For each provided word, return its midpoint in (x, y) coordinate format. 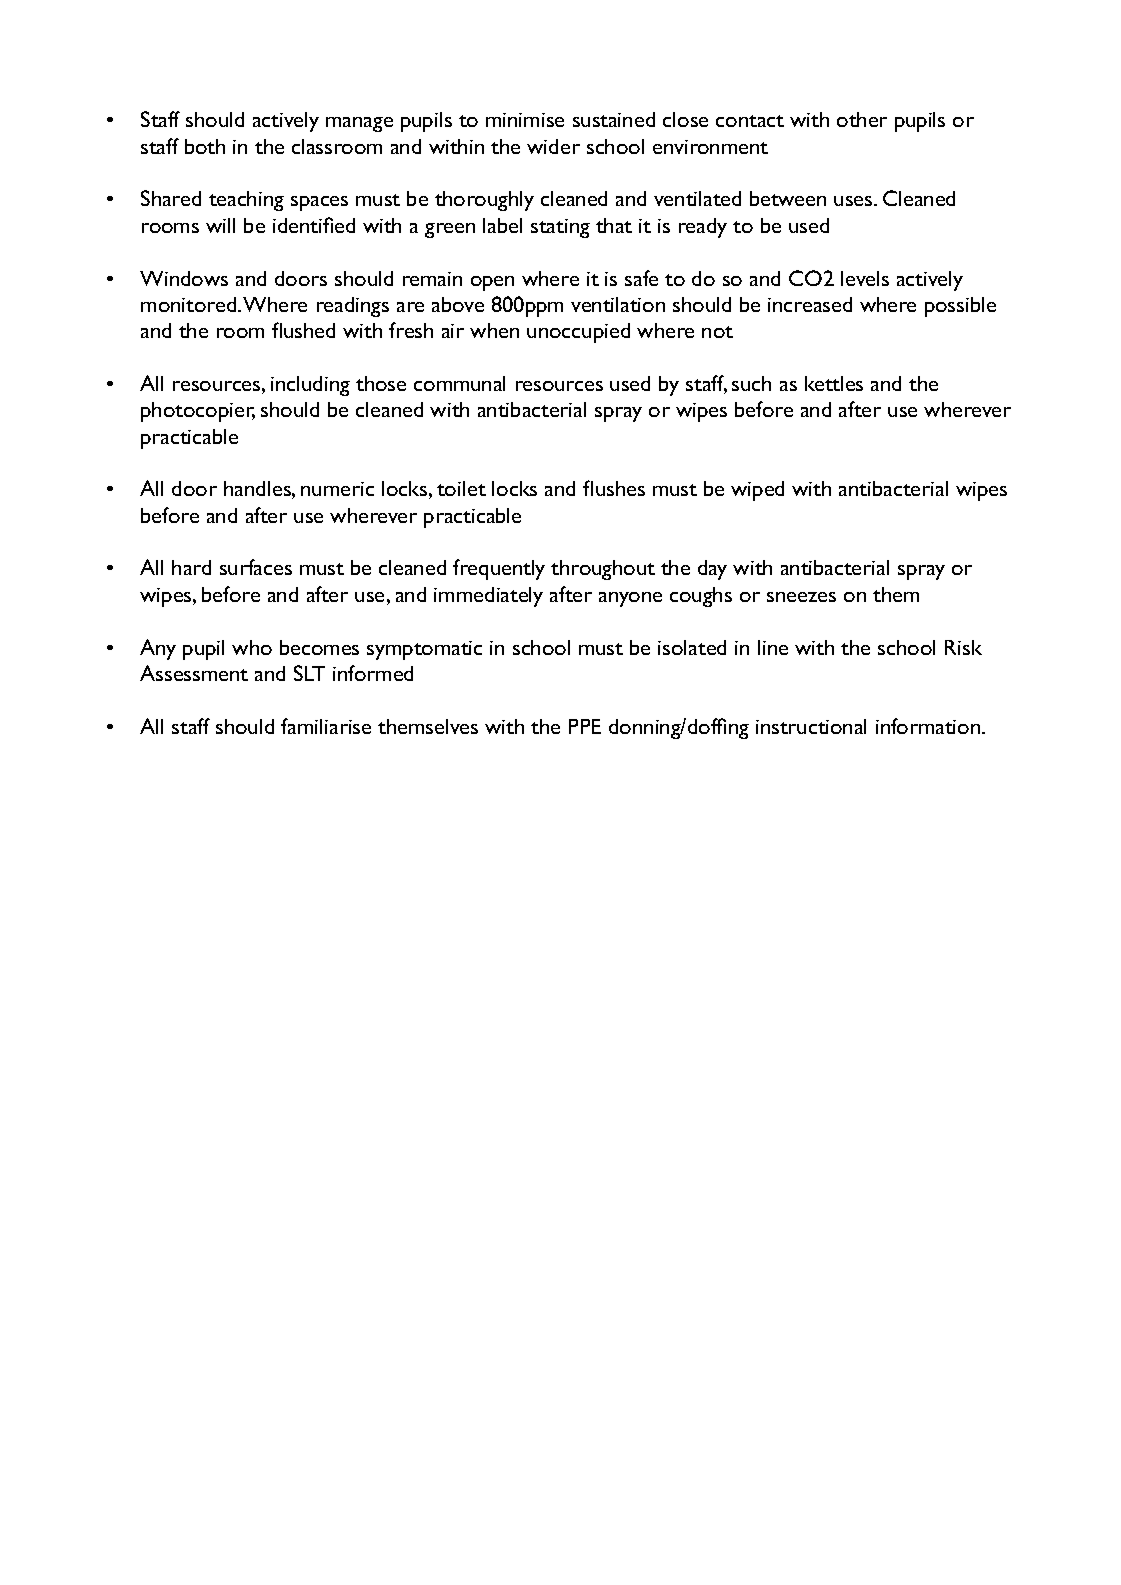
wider (553, 146)
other (862, 119)
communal (459, 383)
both (205, 146)
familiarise (326, 726)
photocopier (198, 412)
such (751, 383)
